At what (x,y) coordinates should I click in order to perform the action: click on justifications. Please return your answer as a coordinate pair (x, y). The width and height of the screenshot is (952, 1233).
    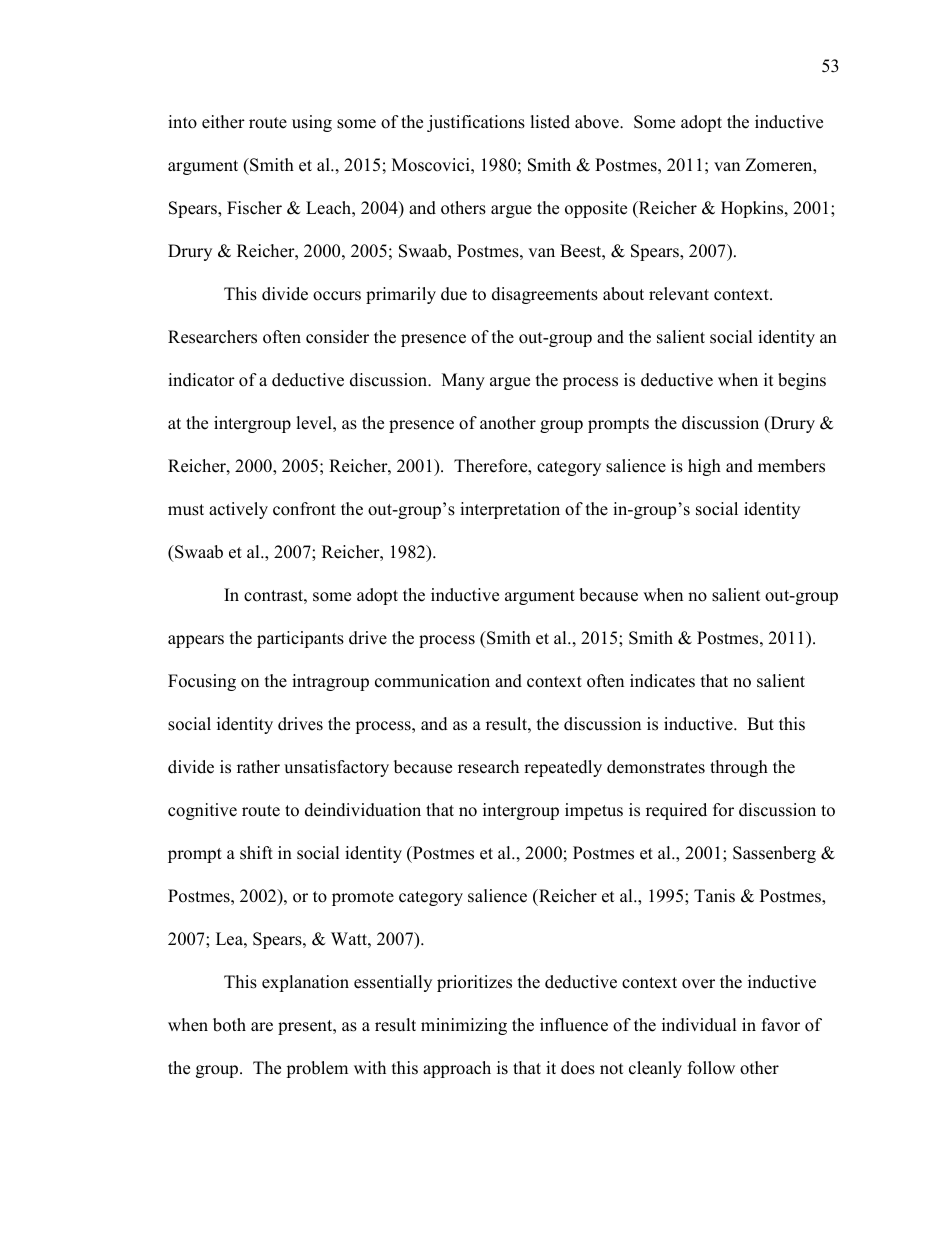
    Looking at the image, I should click on (476, 123).
